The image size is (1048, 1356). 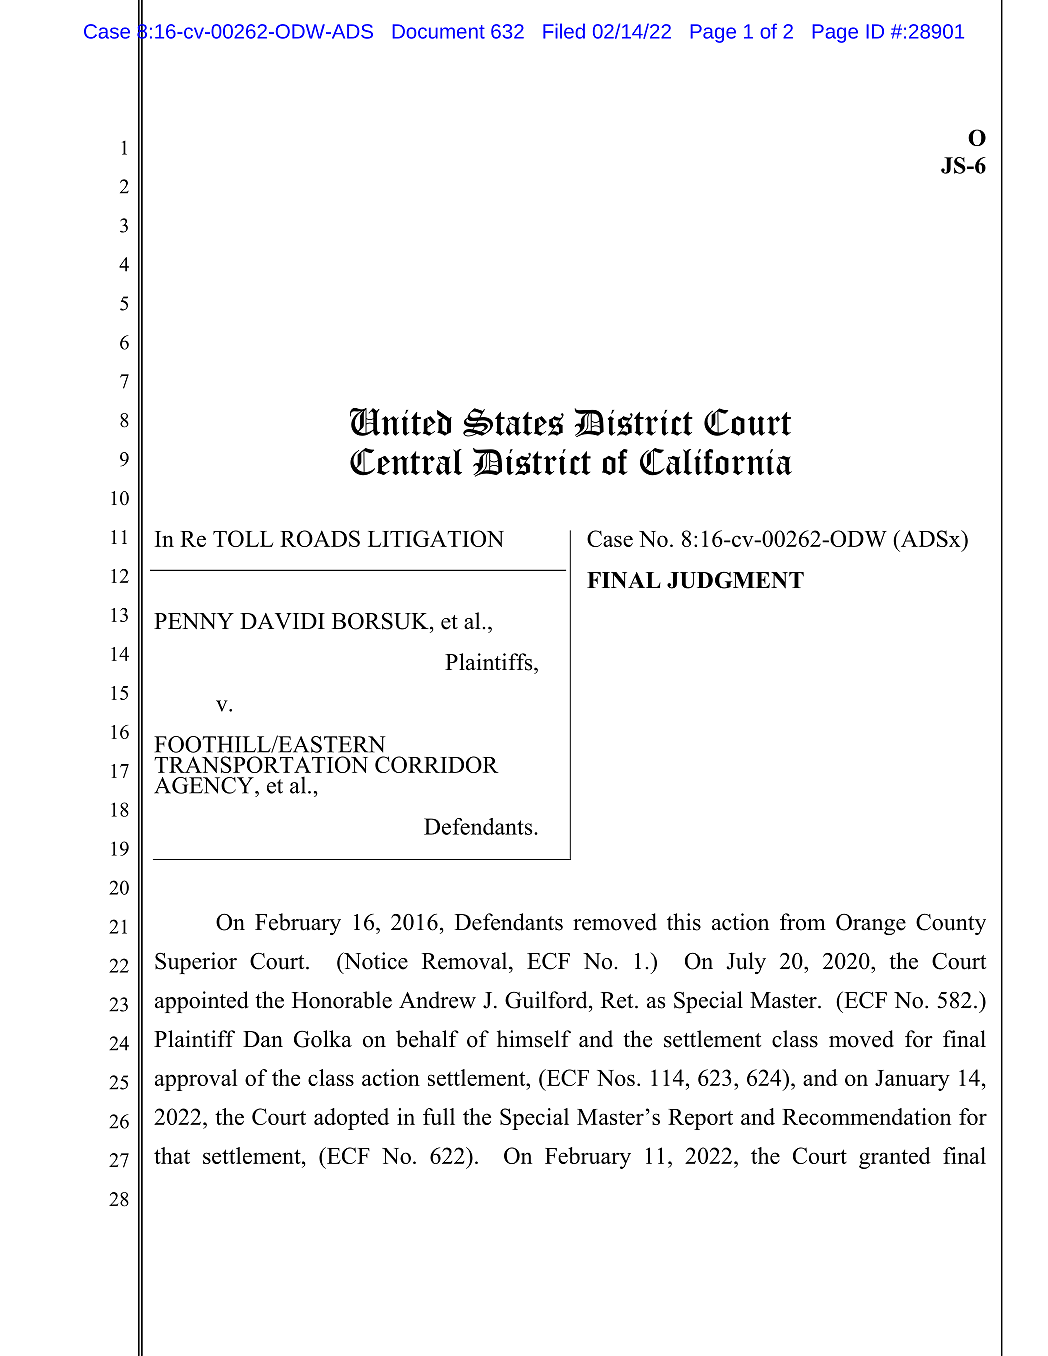 What do you see at coordinates (351, 1119) in the screenshot?
I see `adopted` at bounding box center [351, 1119].
